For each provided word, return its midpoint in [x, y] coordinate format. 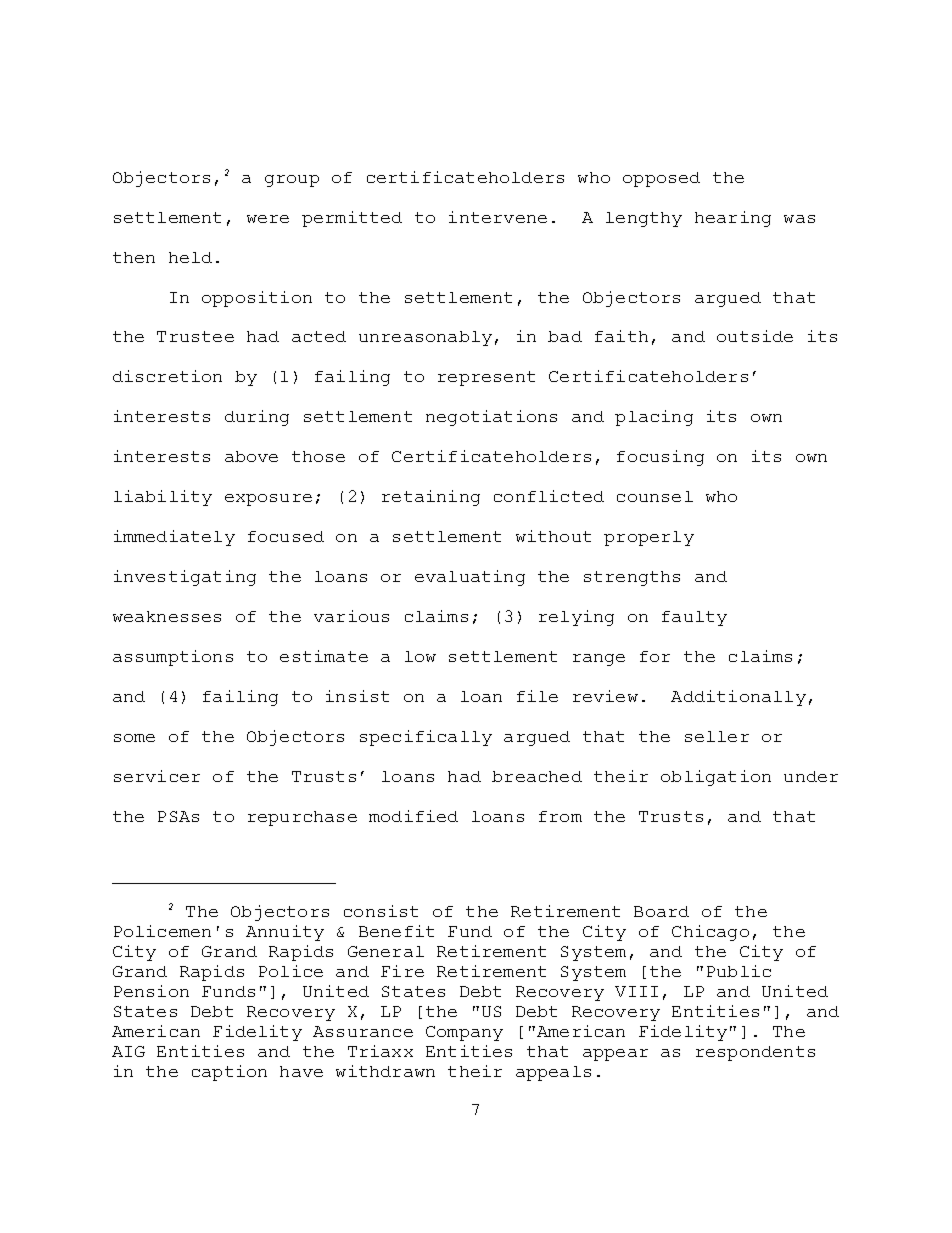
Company [464, 1033]
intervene [498, 217]
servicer [157, 776]
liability [163, 498]
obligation [716, 778]
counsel [655, 496]
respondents [755, 1053]
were [268, 219]
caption [229, 1073]
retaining [431, 498]
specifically [426, 738]
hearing [733, 219]
